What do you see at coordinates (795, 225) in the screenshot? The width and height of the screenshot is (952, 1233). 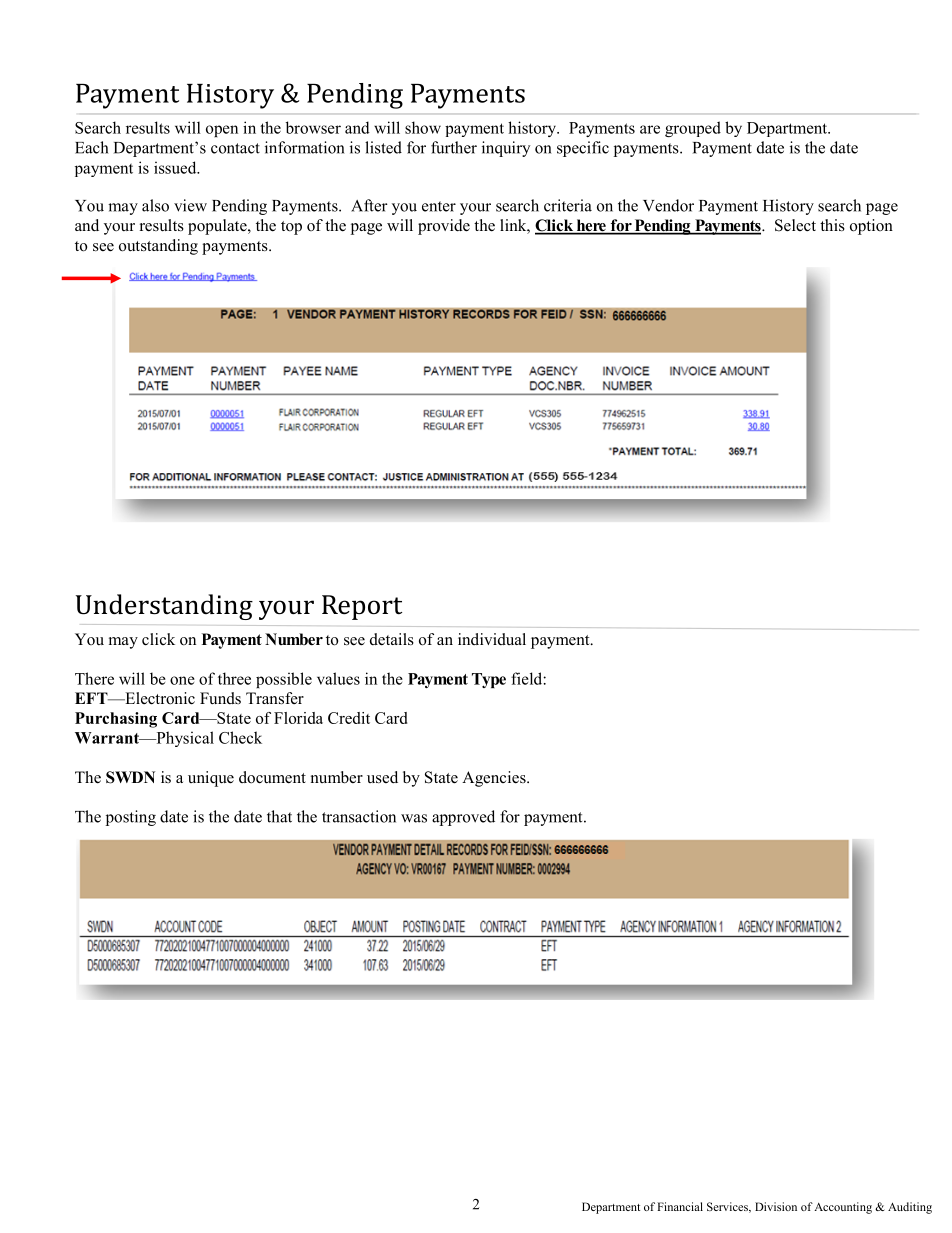 I see `Select` at bounding box center [795, 225].
